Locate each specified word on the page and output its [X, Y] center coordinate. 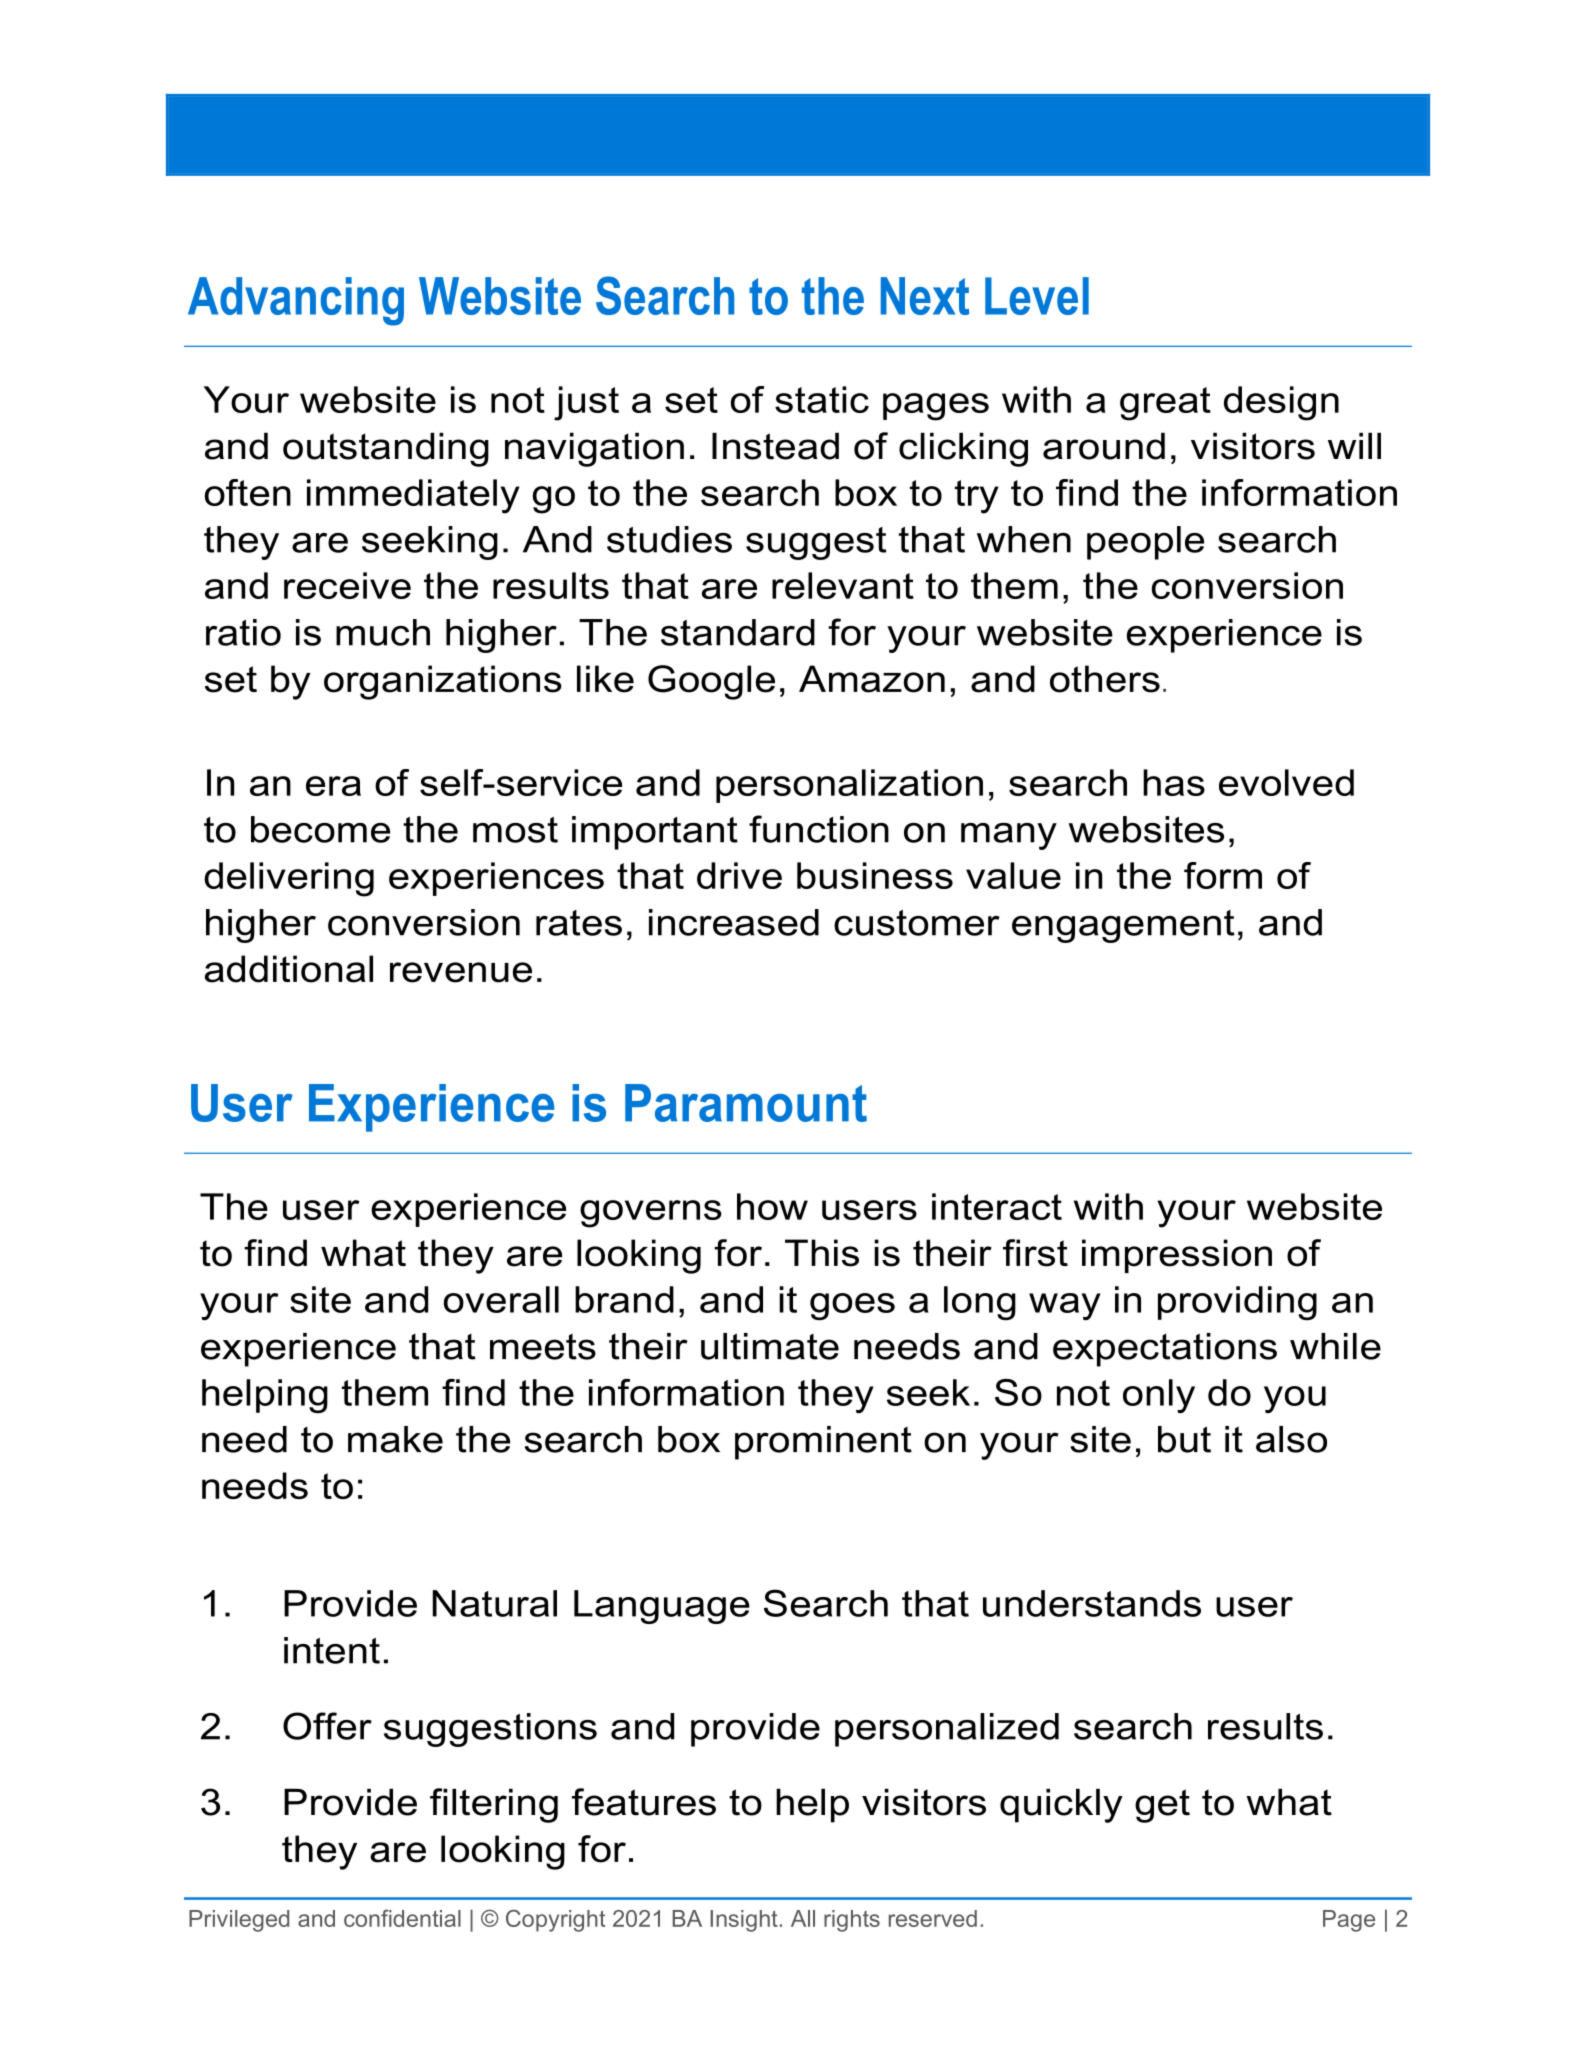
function [819, 829]
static [822, 399]
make [395, 1439]
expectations [1165, 1350]
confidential [402, 1918]
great [1165, 404]
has [1174, 782]
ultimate [770, 1346]
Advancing [296, 301]
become [320, 829]
